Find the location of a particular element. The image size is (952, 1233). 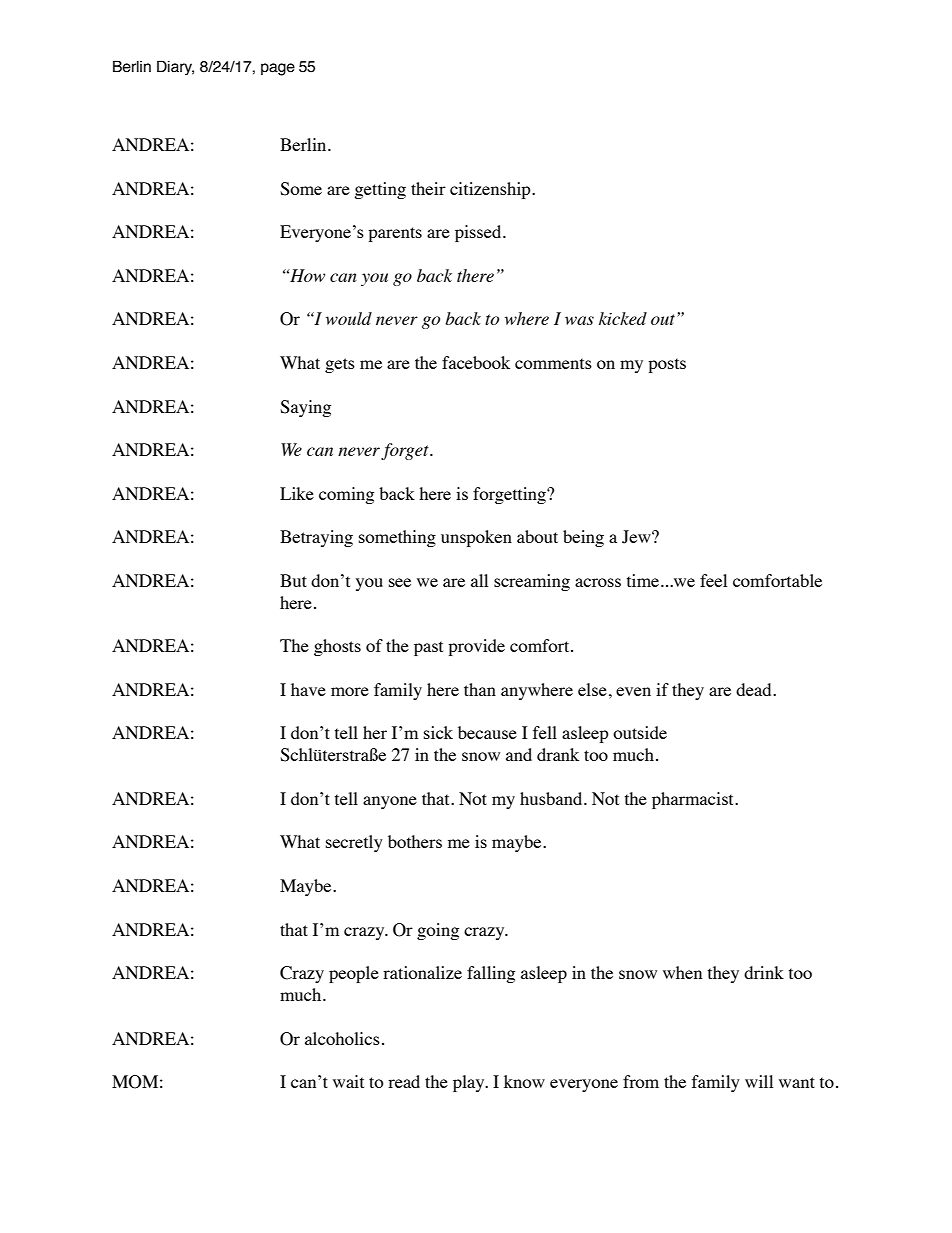

citizenship is located at coordinates (491, 190).
